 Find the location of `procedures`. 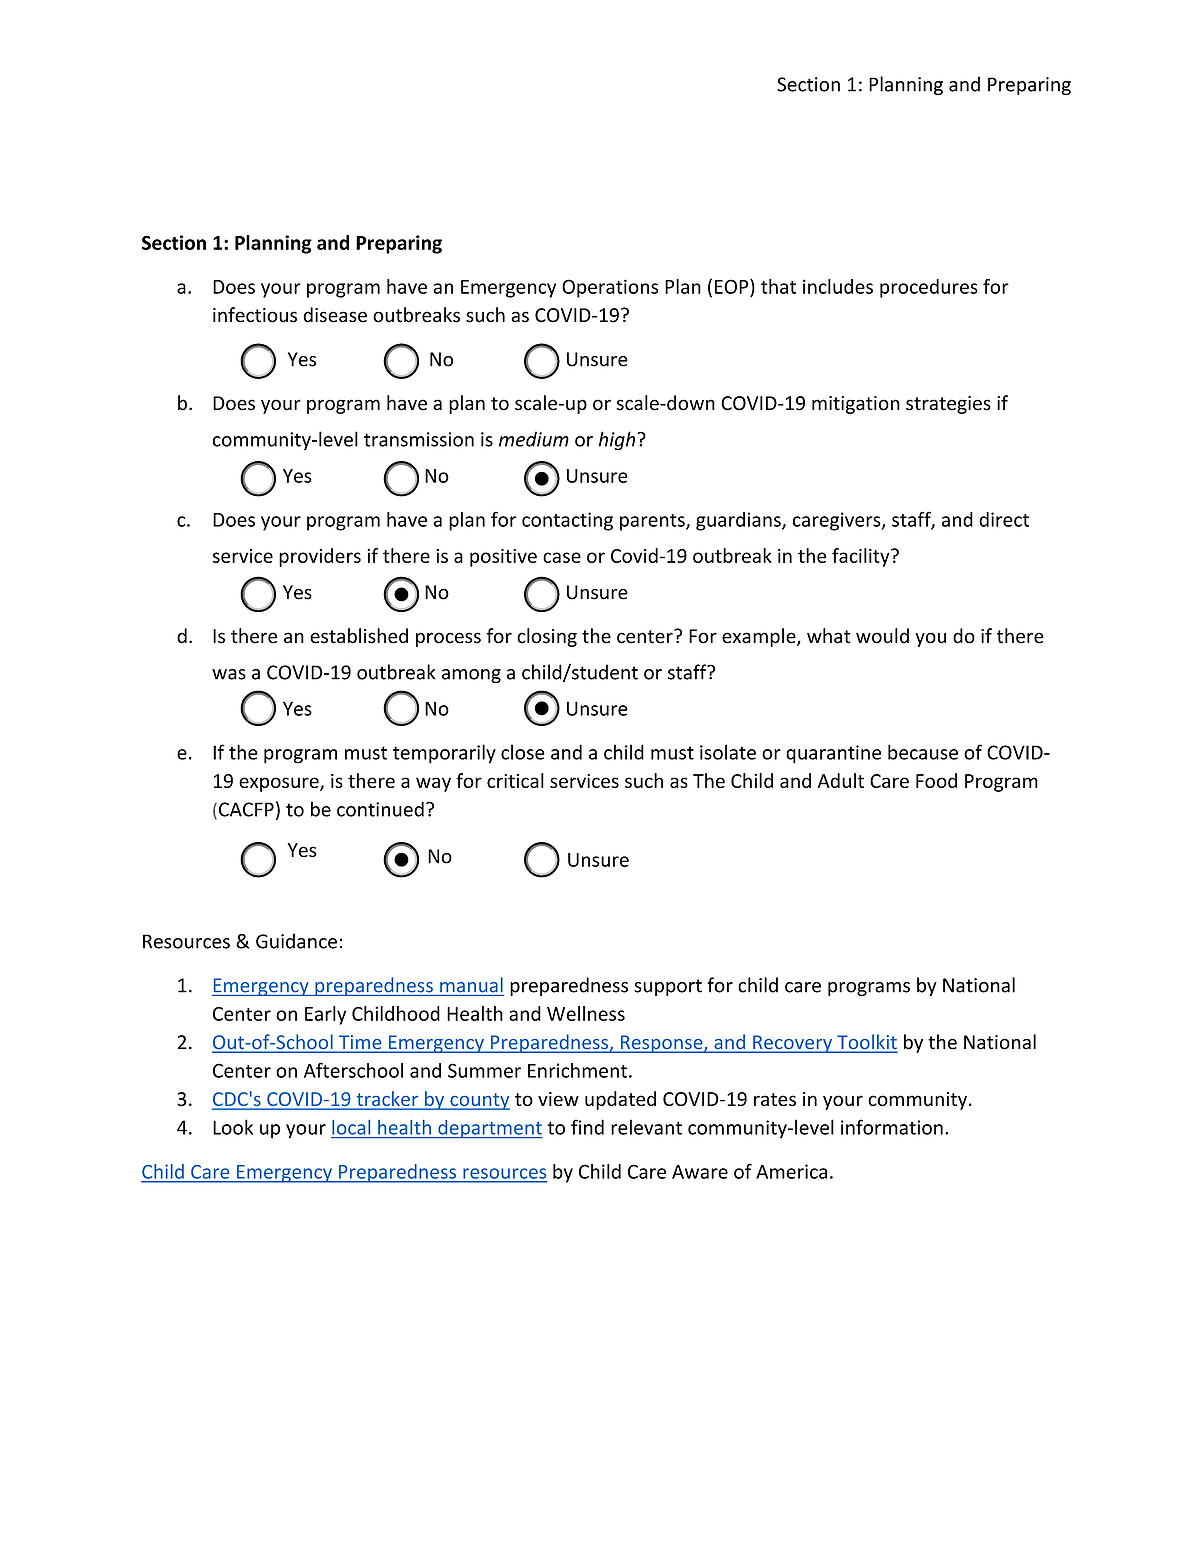

procedures is located at coordinates (929, 288).
